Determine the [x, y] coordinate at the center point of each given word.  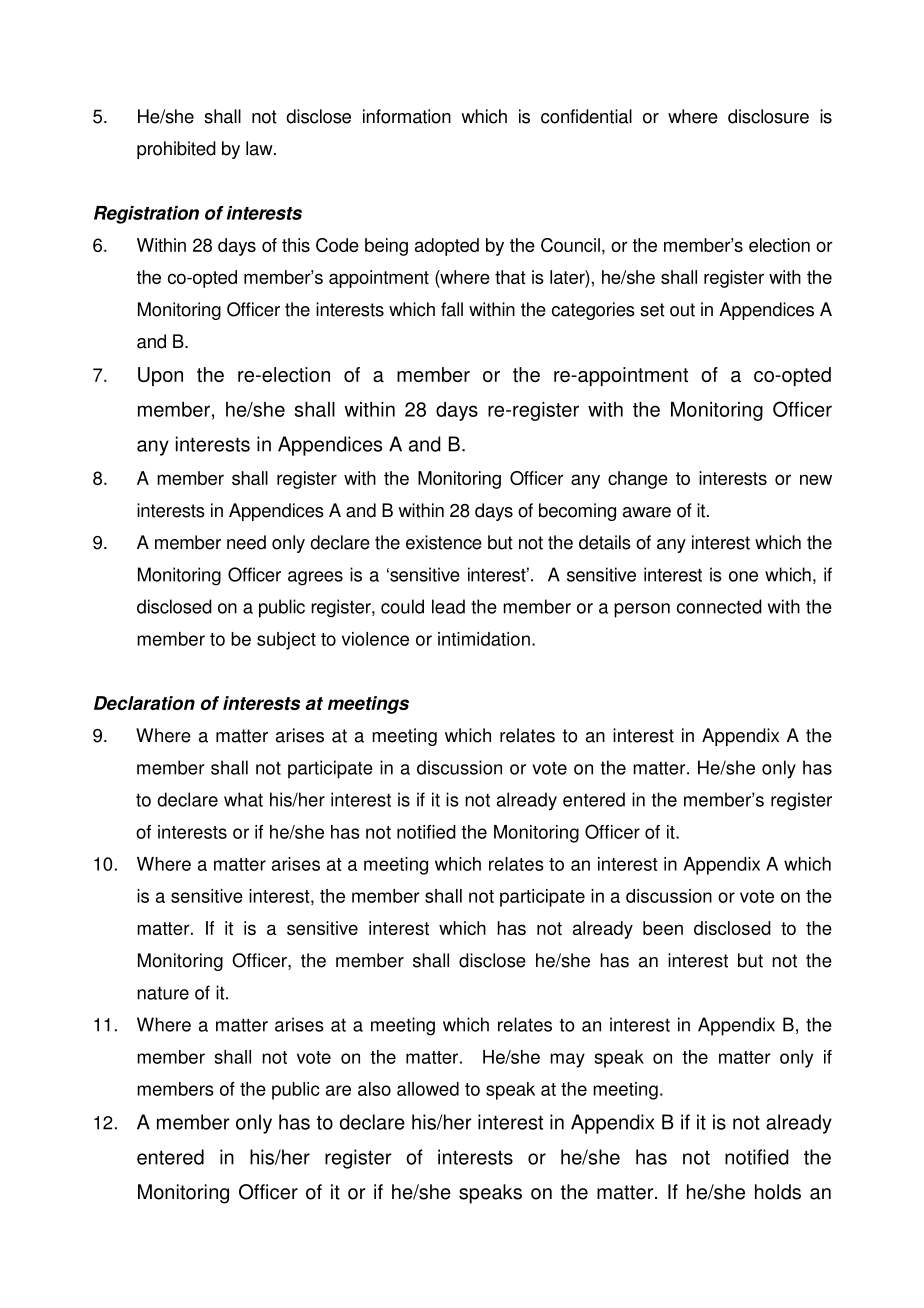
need [246, 542]
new [816, 479]
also [374, 1089]
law [260, 148]
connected [719, 606]
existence [444, 542]
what [243, 799]
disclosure [768, 116]
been [663, 928]
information [407, 116]
